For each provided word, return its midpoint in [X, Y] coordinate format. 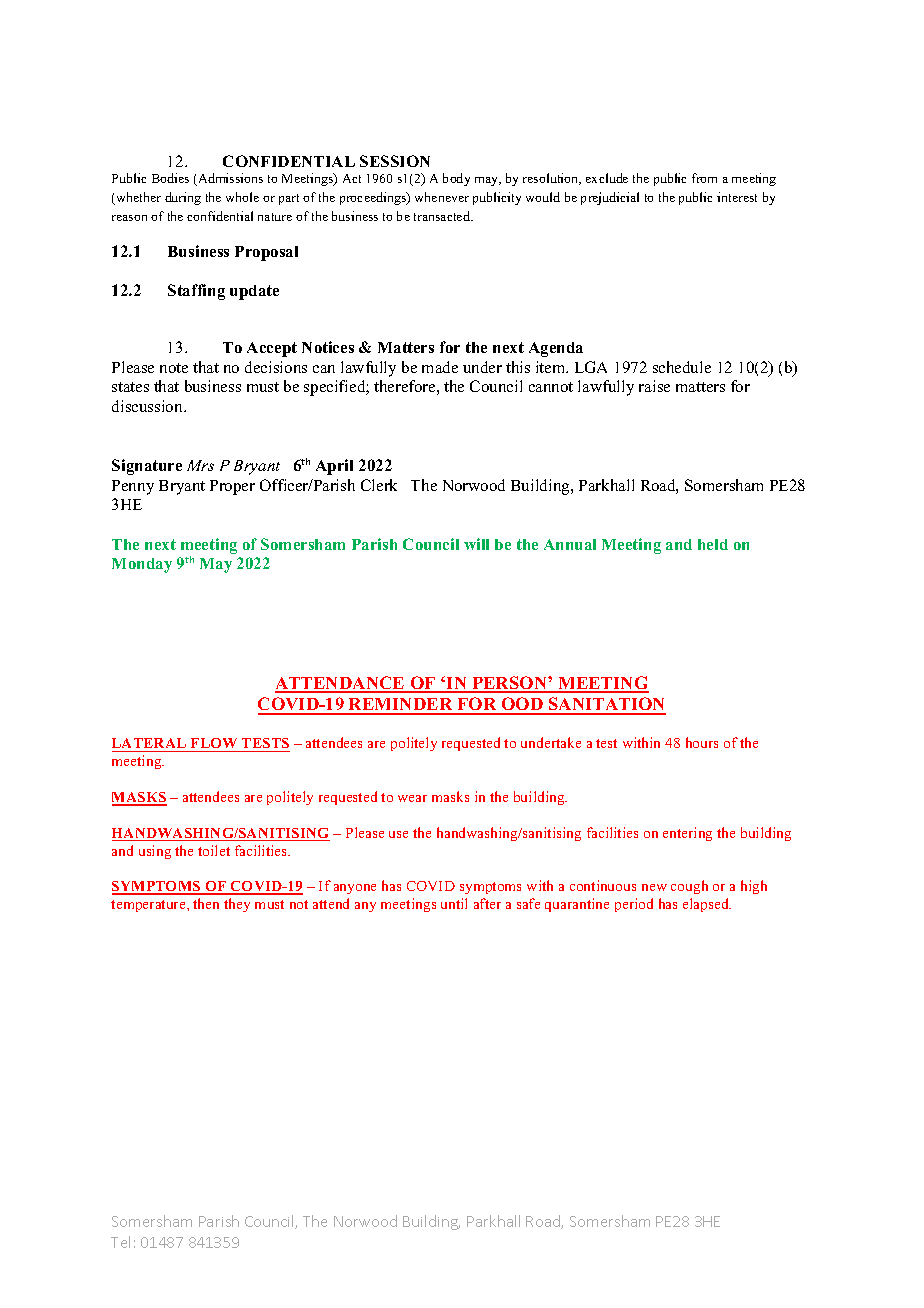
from [704, 178]
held [713, 544]
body [456, 179]
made [440, 367]
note [174, 368]
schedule [682, 367]
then [206, 903]
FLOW [214, 745]
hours [702, 742]
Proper [232, 487]
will [476, 544]
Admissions [229, 179]
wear [412, 798]
